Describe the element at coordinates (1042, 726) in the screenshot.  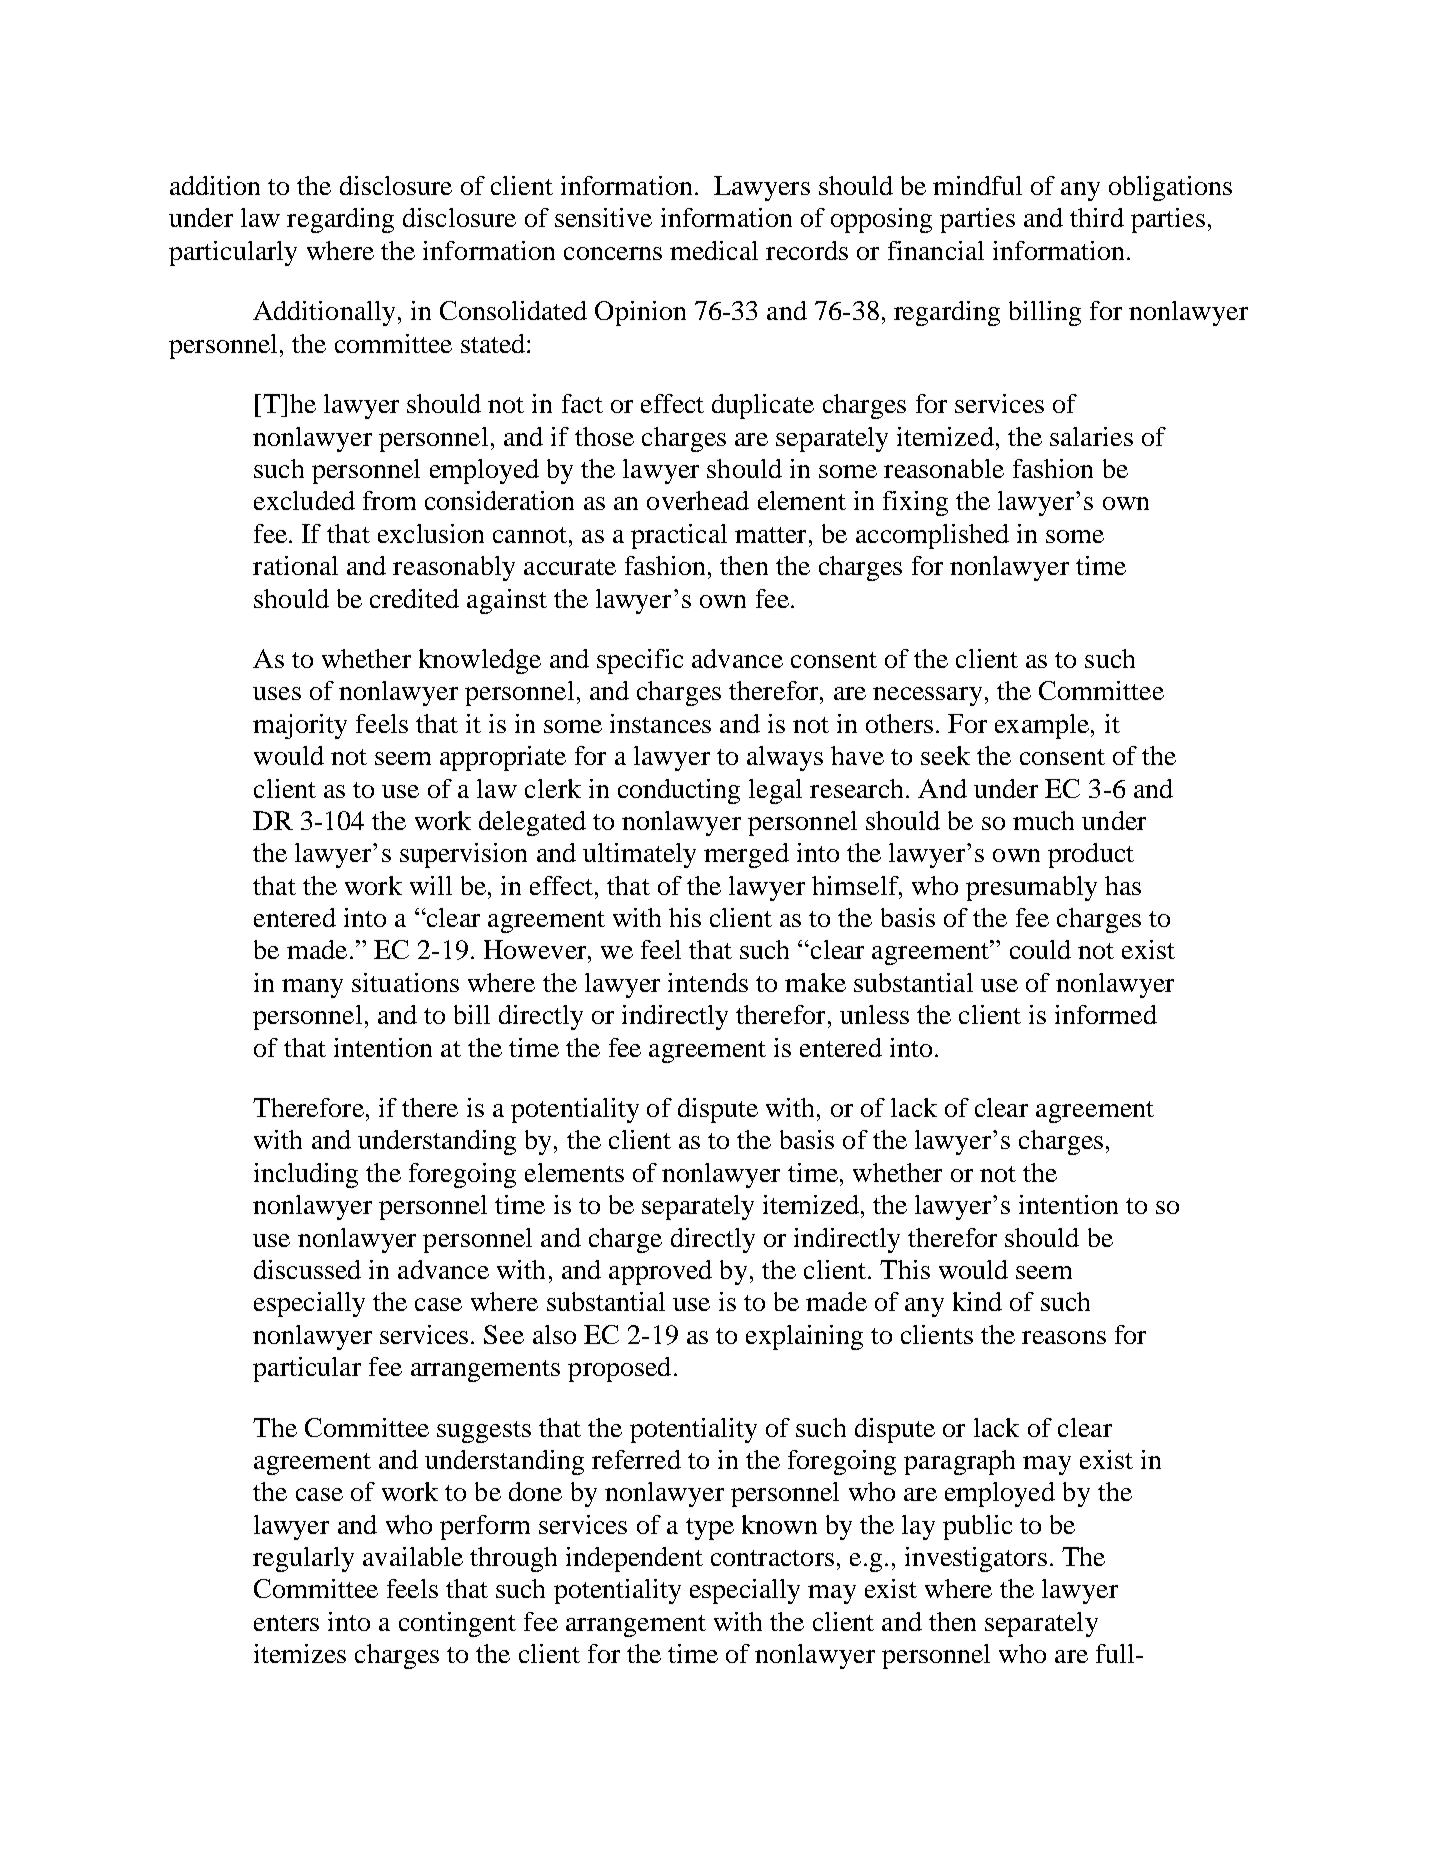
I see `example` at that location.
